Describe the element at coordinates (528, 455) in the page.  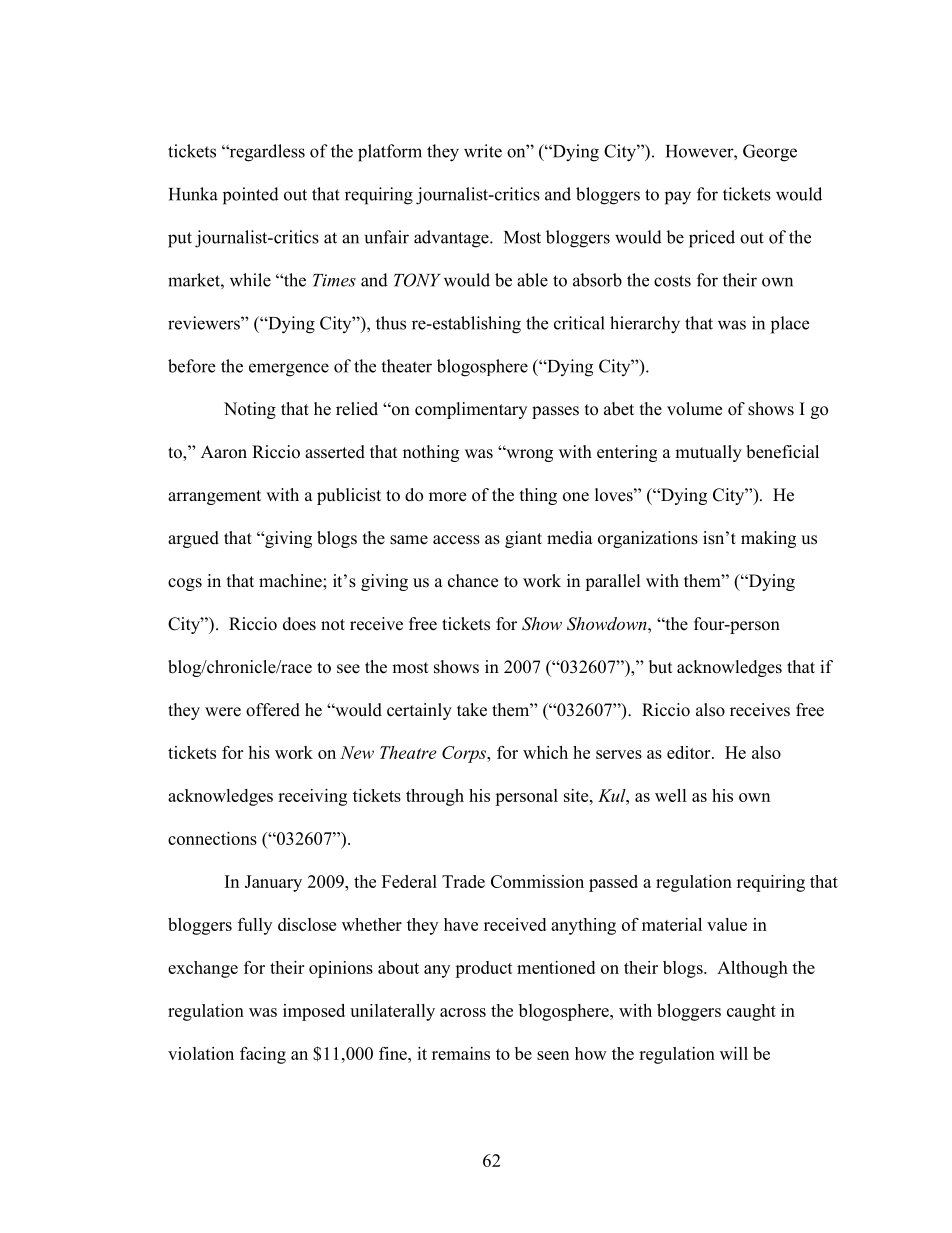
I see `wrong` at that location.
